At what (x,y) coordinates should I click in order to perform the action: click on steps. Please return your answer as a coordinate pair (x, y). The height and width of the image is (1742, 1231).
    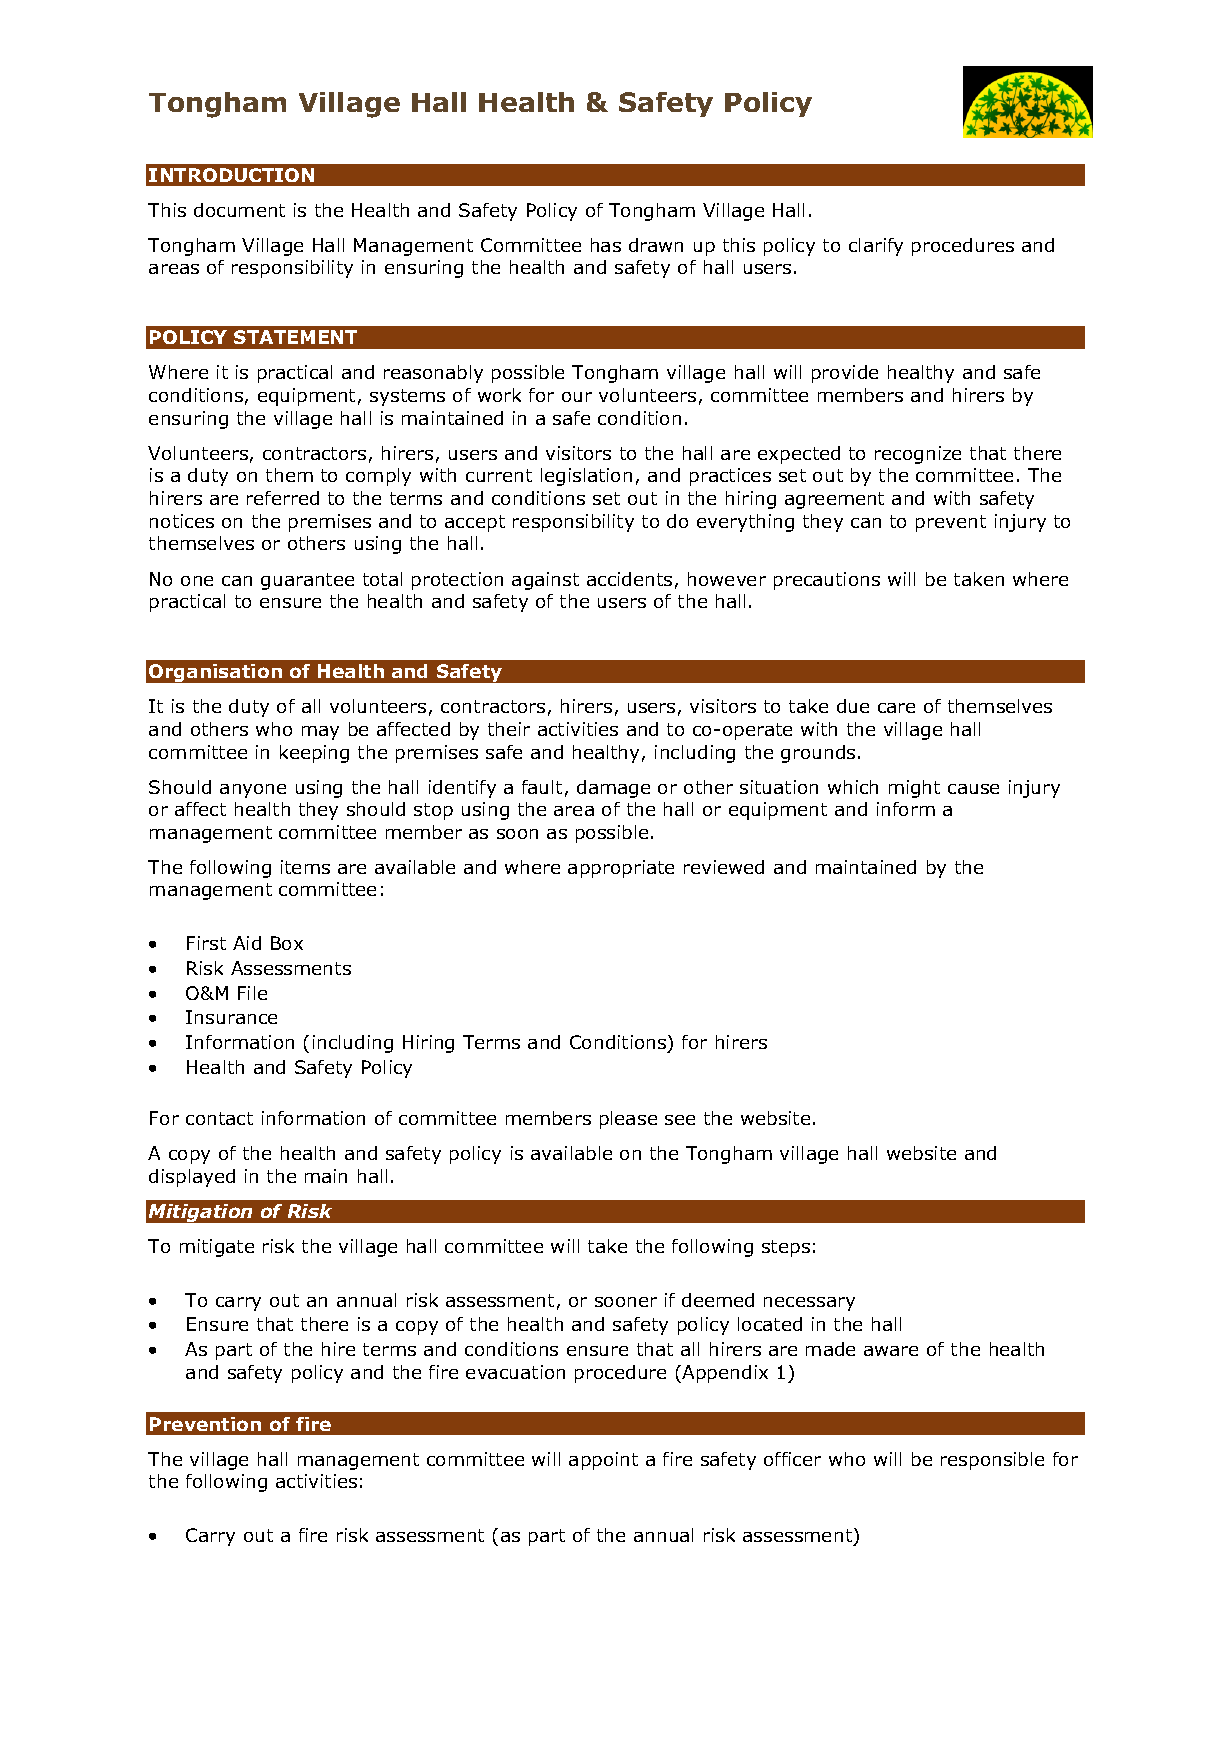
    Looking at the image, I should click on (786, 1248).
